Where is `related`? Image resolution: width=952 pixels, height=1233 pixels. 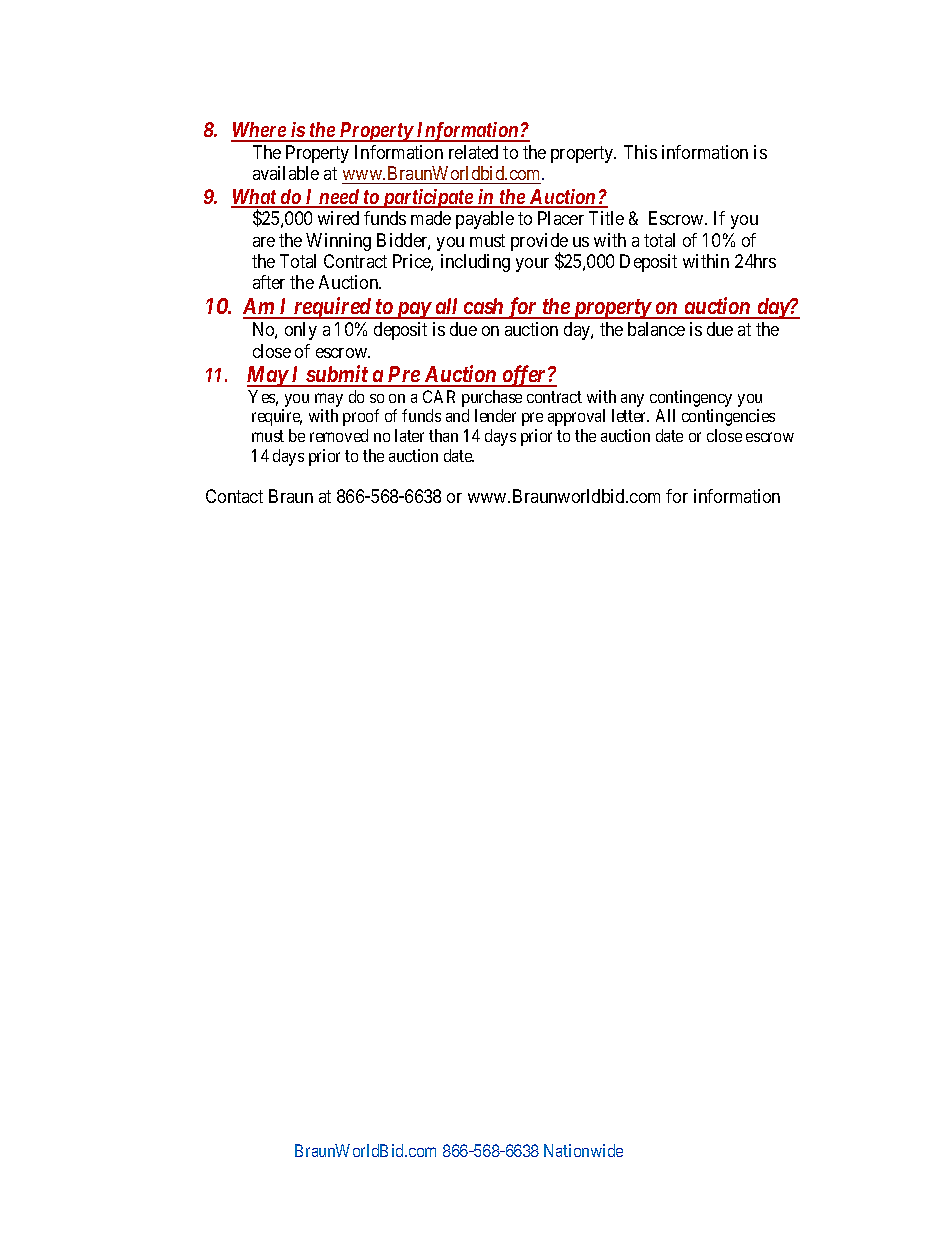
related is located at coordinates (473, 152).
